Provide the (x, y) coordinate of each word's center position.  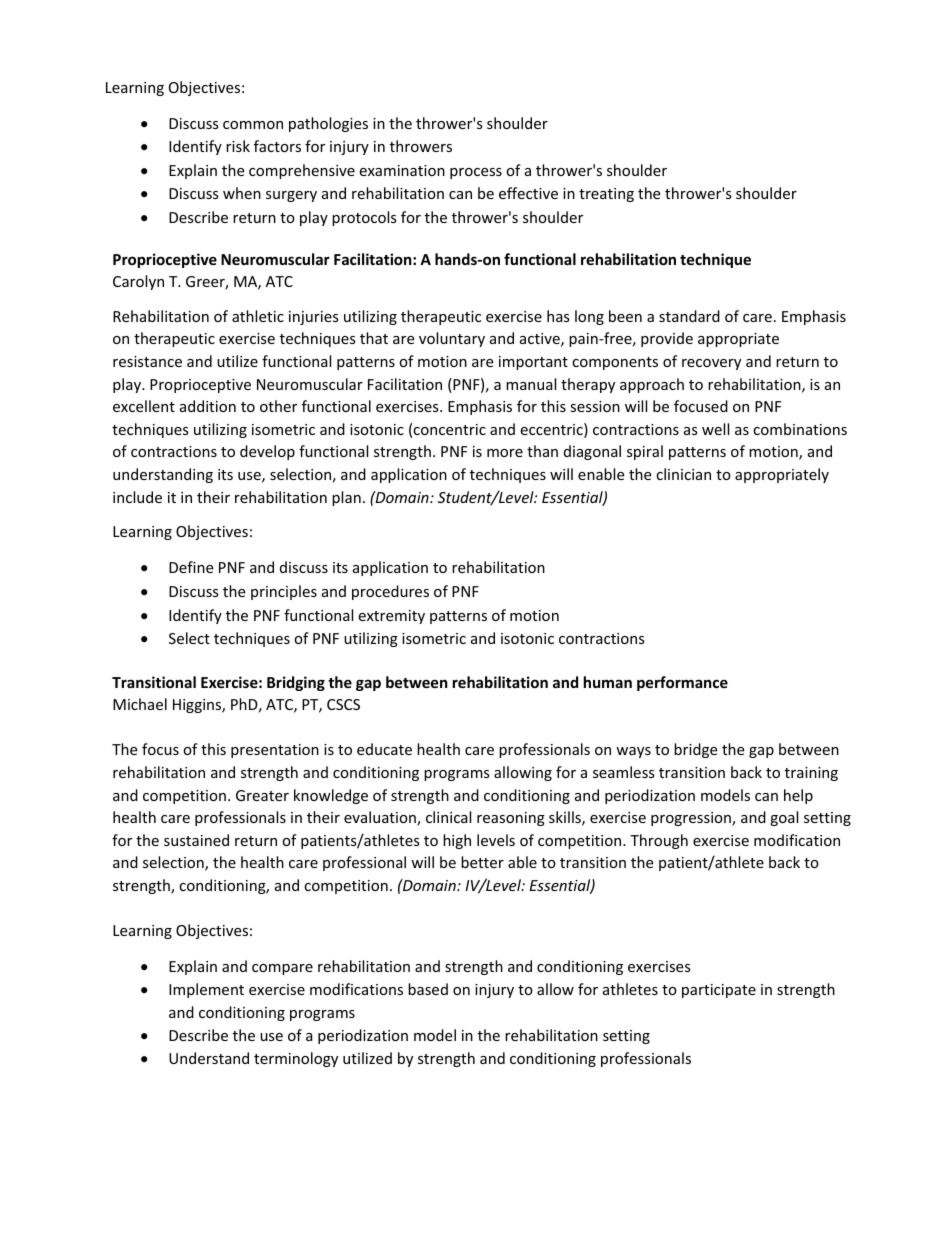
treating (606, 195)
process (476, 173)
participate (719, 991)
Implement (206, 990)
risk (238, 146)
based (428, 989)
